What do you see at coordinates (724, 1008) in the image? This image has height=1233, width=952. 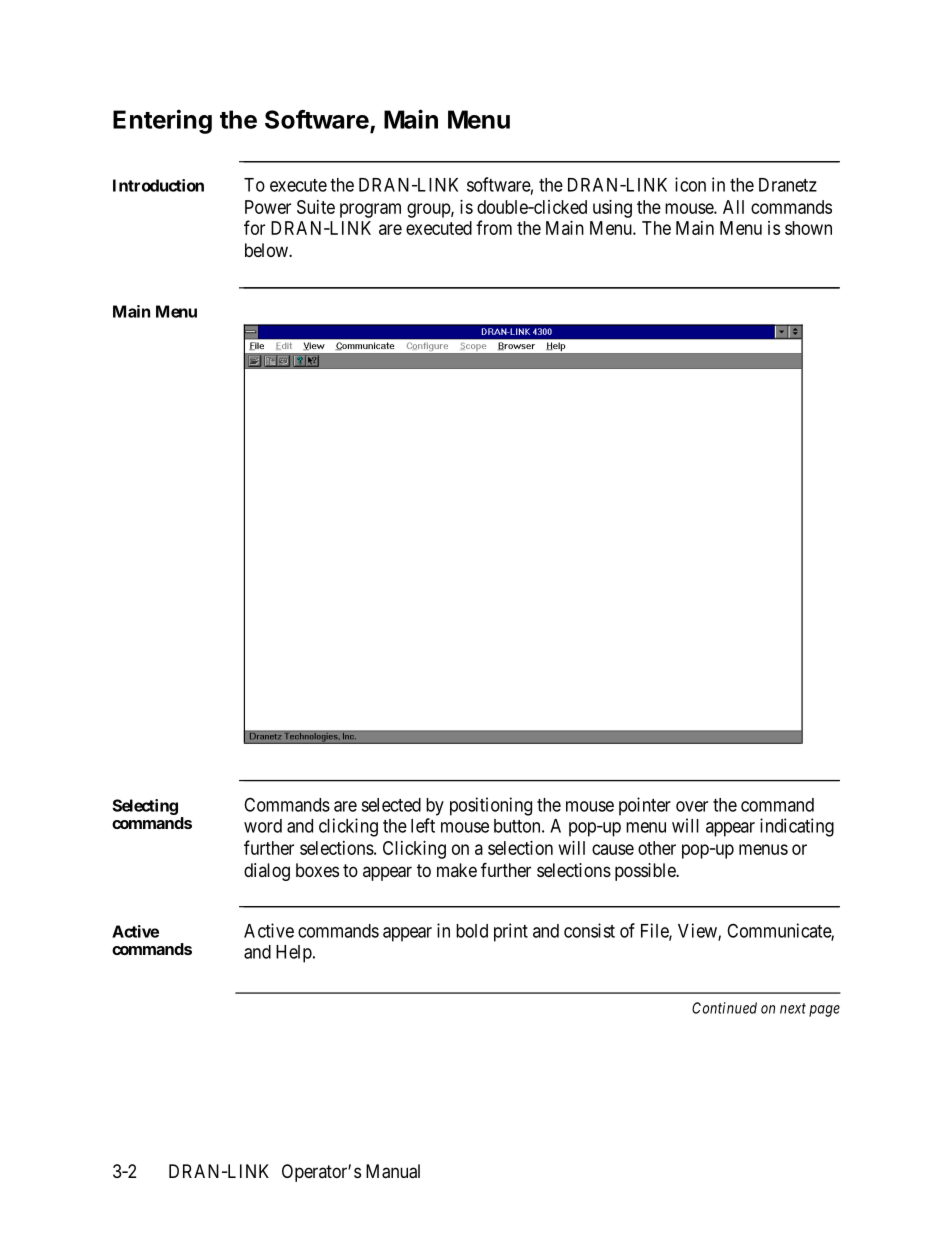 I see `Continued` at bounding box center [724, 1008].
